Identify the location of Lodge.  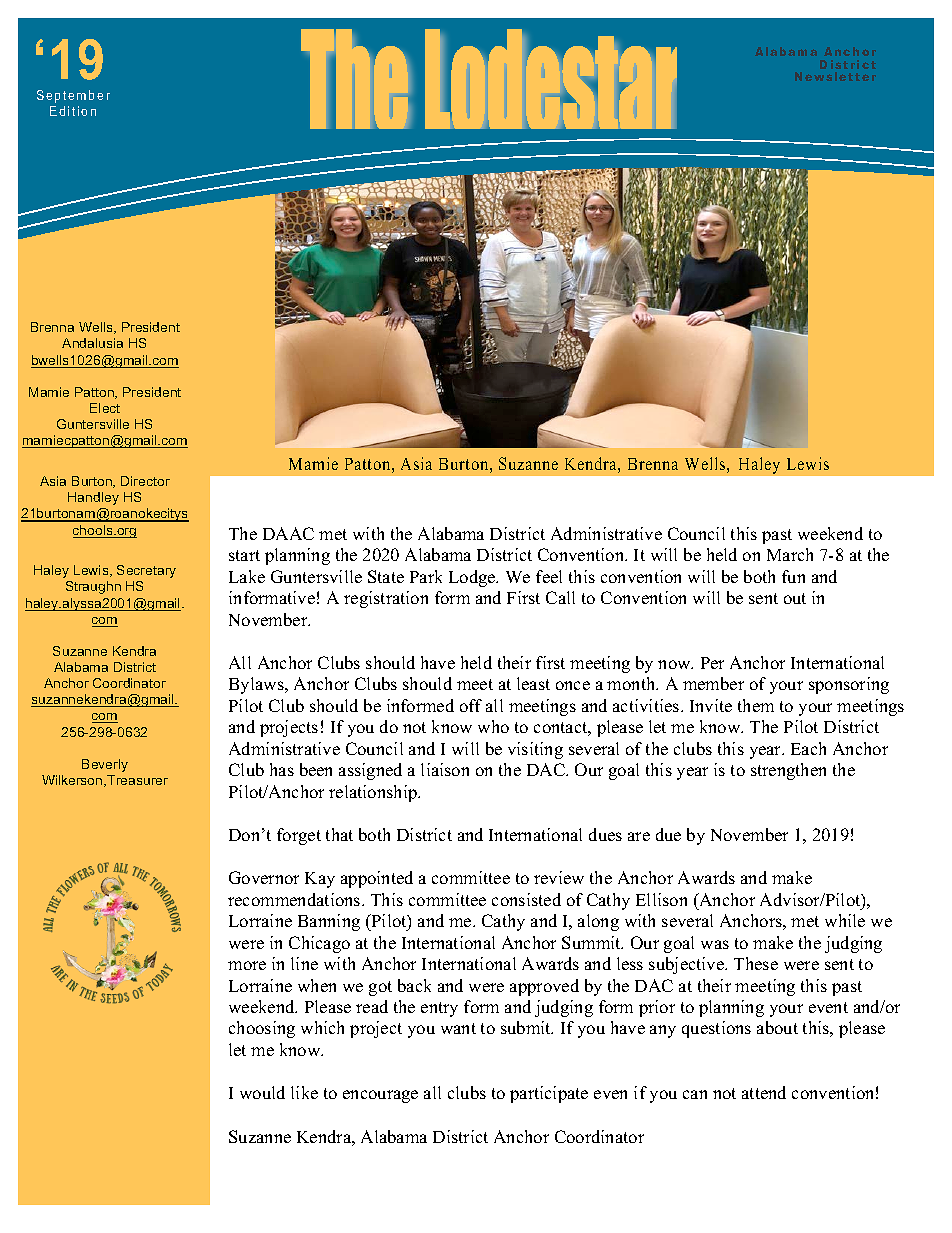
(473, 578).
